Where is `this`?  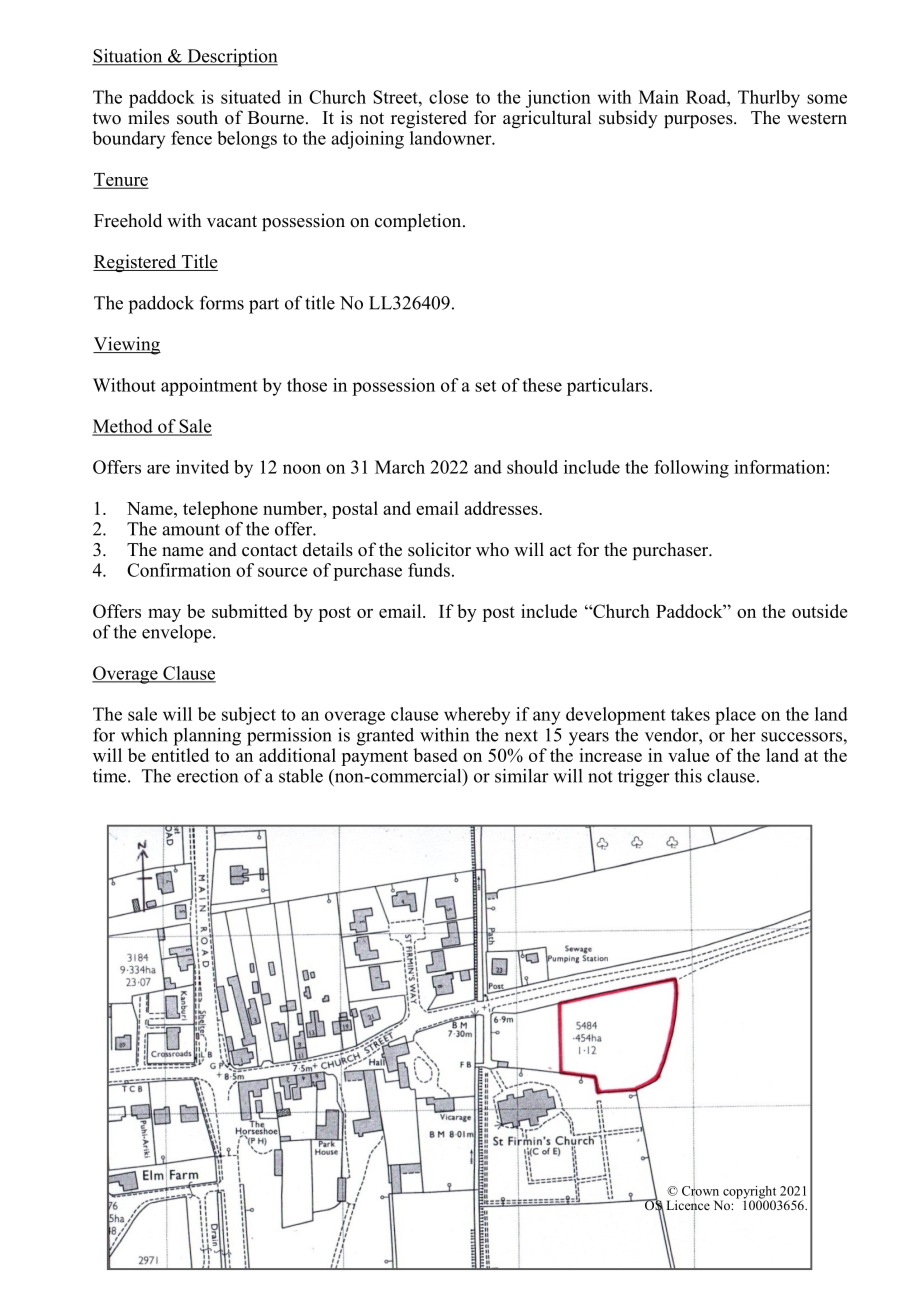 this is located at coordinates (688, 776).
